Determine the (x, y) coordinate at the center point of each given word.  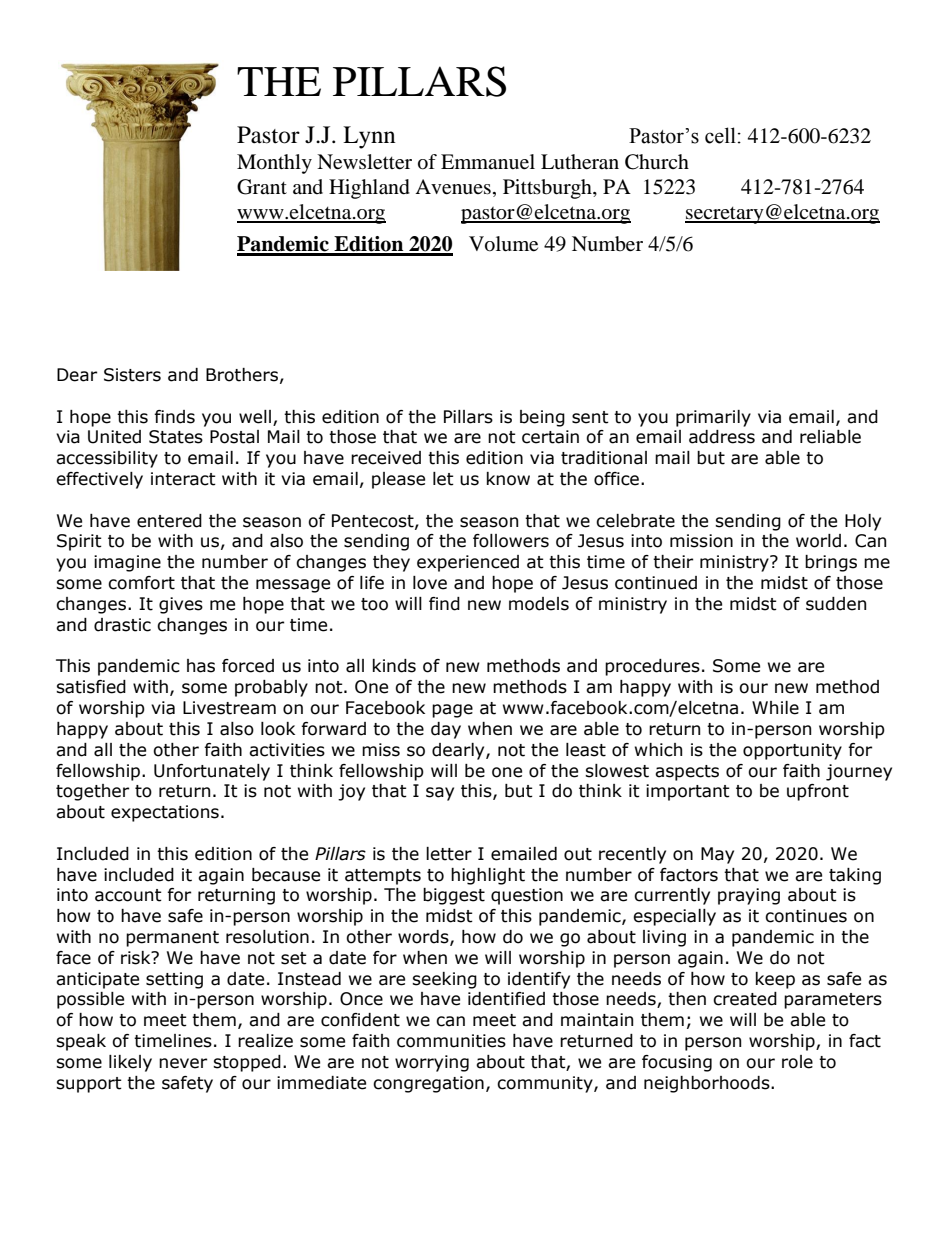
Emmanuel (488, 162)
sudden (836, 604)
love (430, 583)
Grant (262, 187)
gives (181, 605)
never (183, 1063)
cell (720, 135)
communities (451, 1041)
